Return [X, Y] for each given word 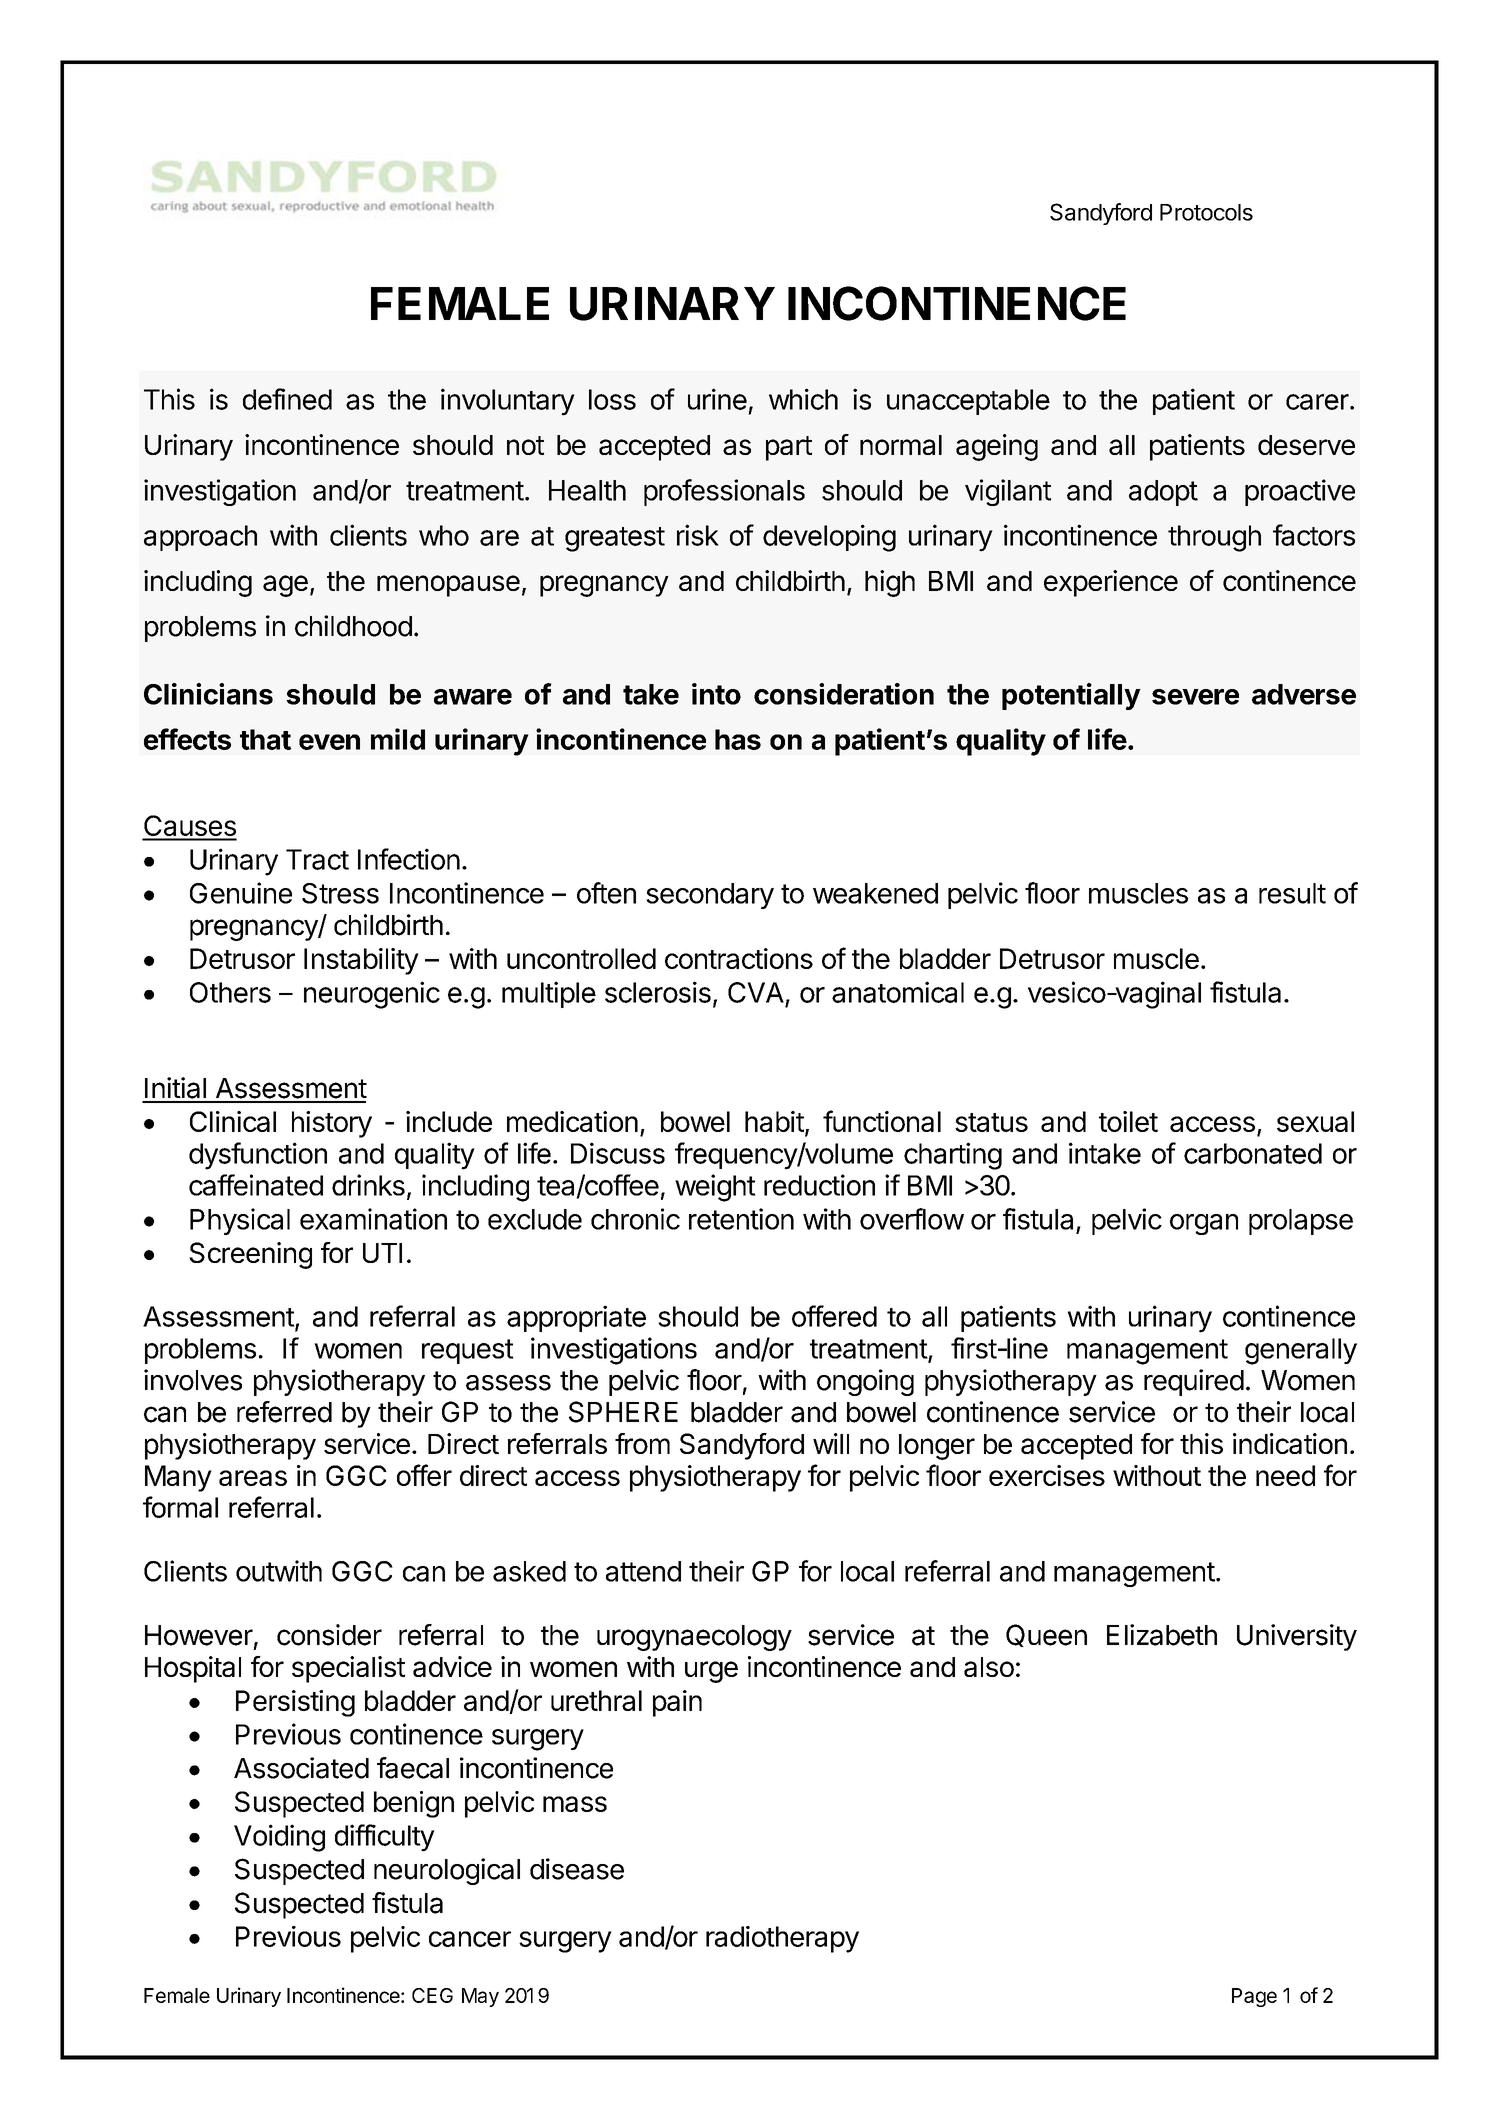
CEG [432, 1995]
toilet [1128, 1121]
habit [774, 1121]
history [332, 1124]
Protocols [1206, 212]
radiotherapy [782, 1939]
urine [717, 399]
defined [287, 399]
